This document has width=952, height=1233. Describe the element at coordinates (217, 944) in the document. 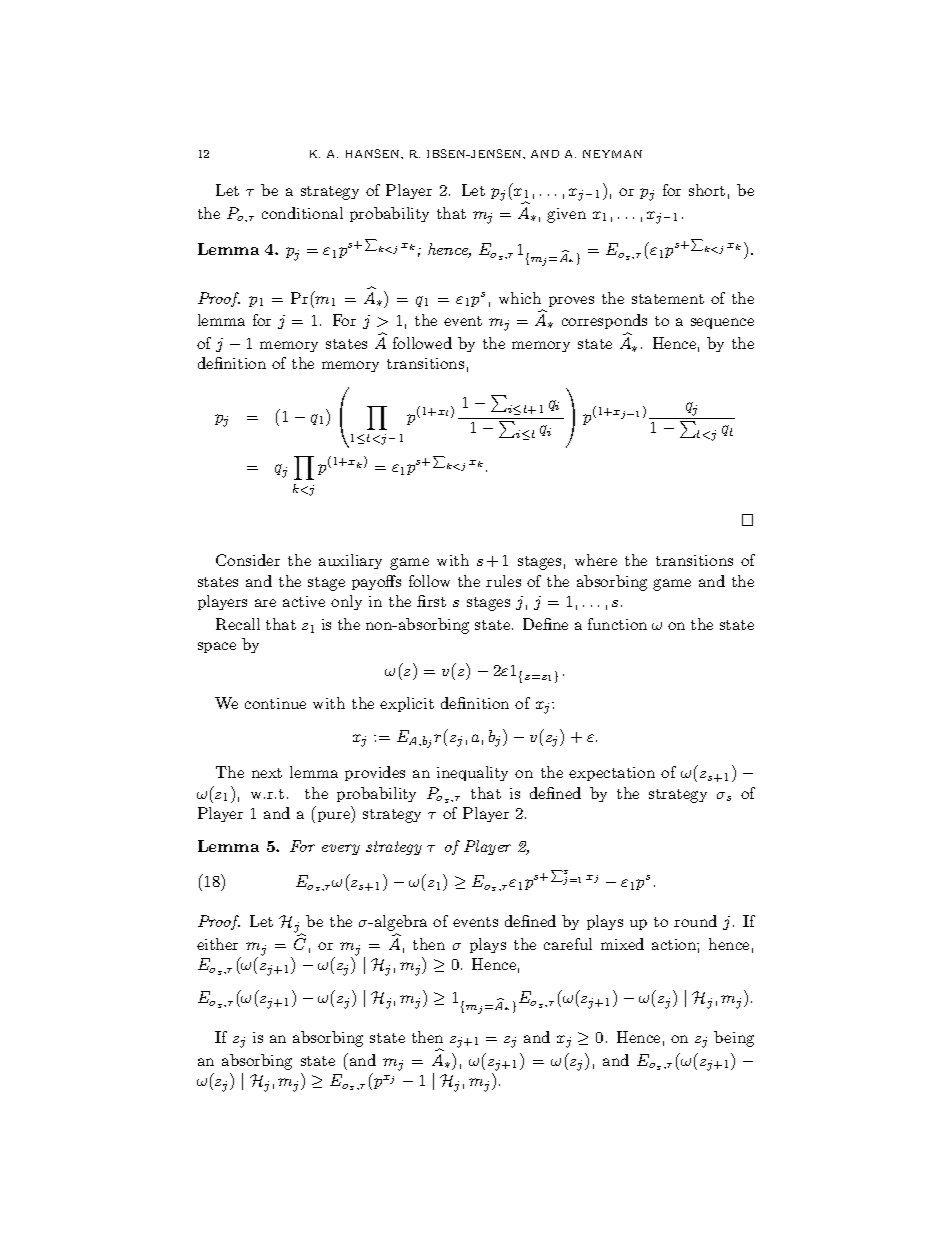

I see `either` at that location.
